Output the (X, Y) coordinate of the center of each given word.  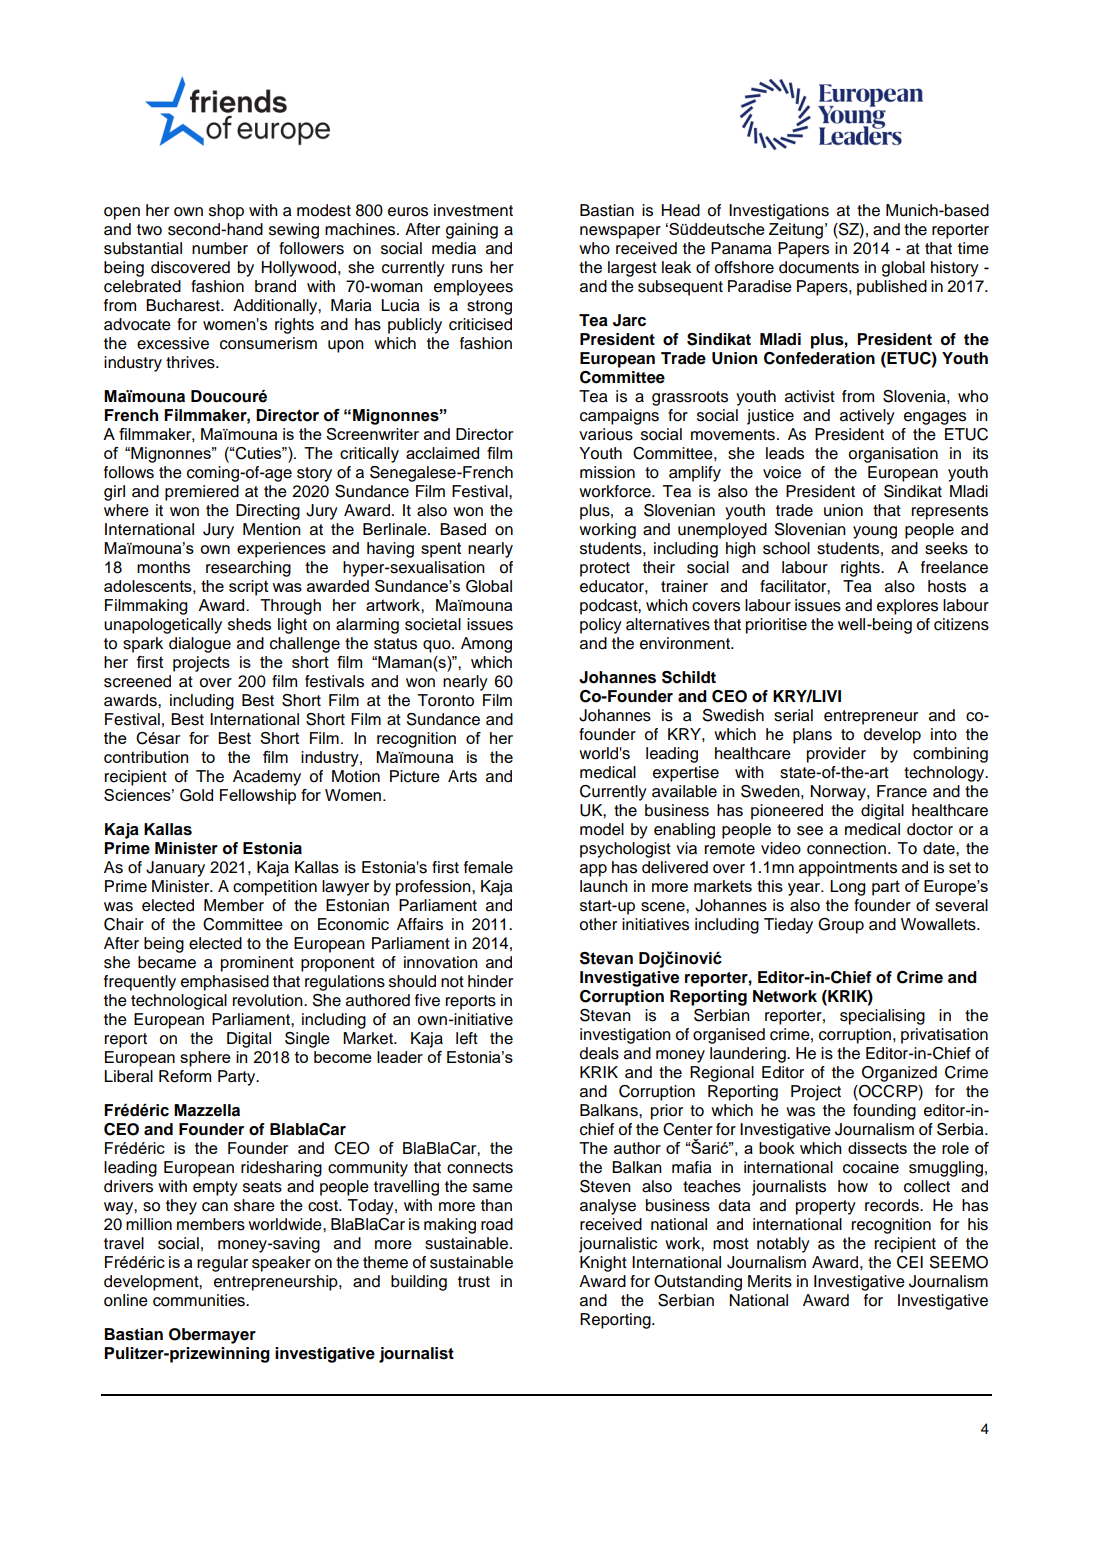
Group (841, 926)
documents (819, 267)
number (220, 248)
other (598, 924)
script (248, 588)
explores (907, 607)
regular (222, 1264)
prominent (257, 964)
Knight (603, 1264)
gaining (472, 231)
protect (605, 569)
